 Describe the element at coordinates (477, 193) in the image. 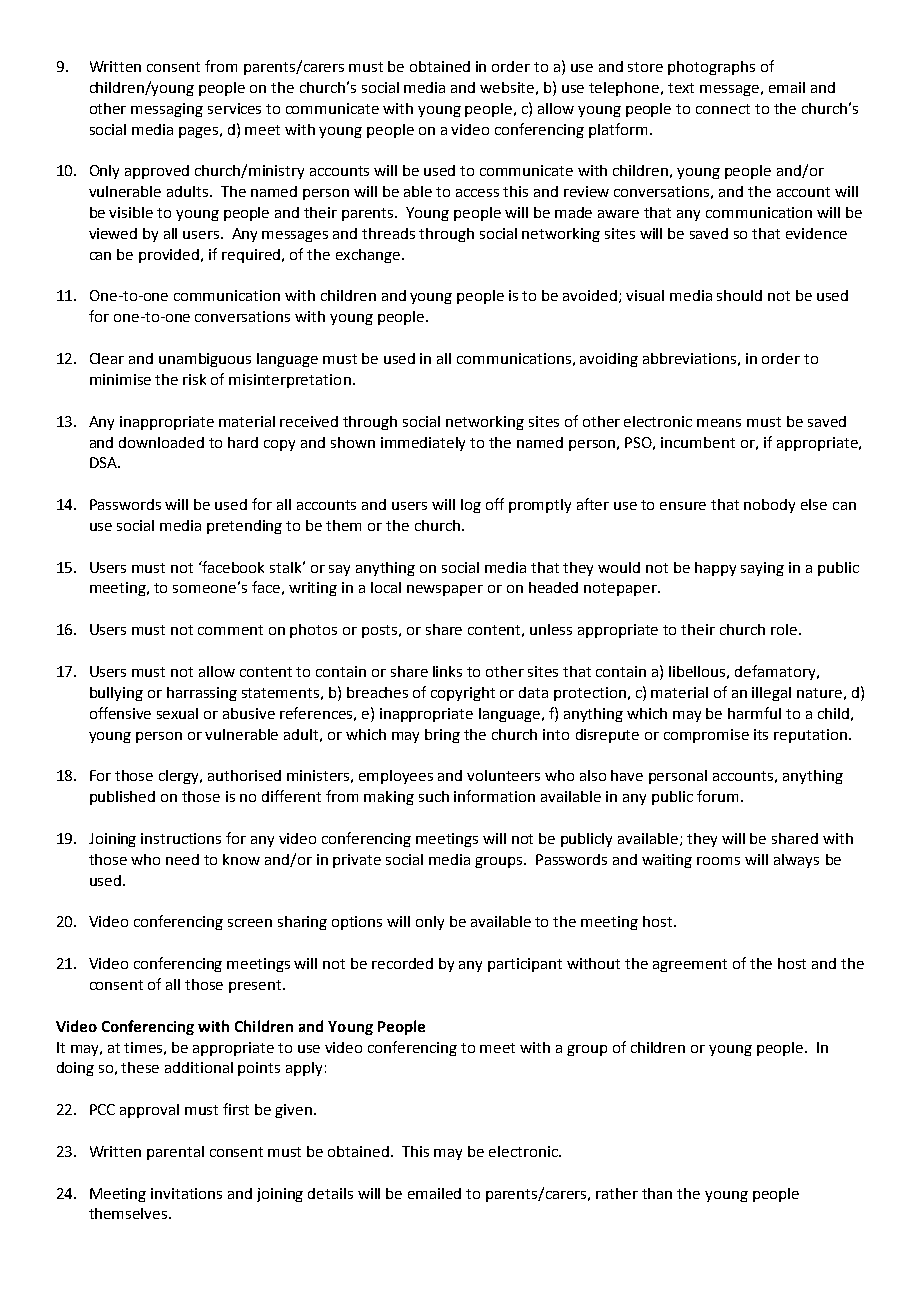

I see `access` at that location.
